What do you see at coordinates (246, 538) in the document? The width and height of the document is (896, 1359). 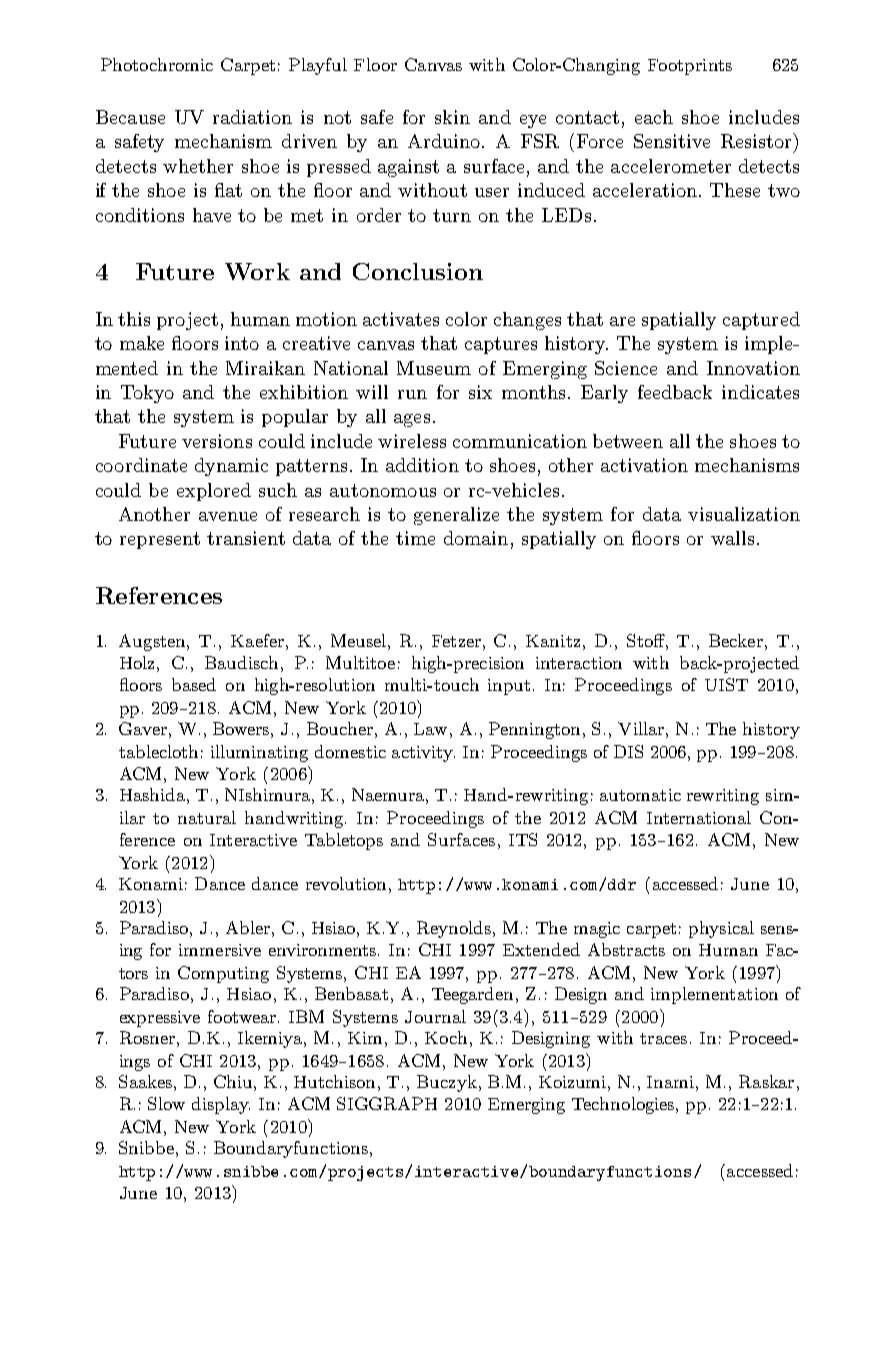 I see `transient` at bounding box center [246, 538].
